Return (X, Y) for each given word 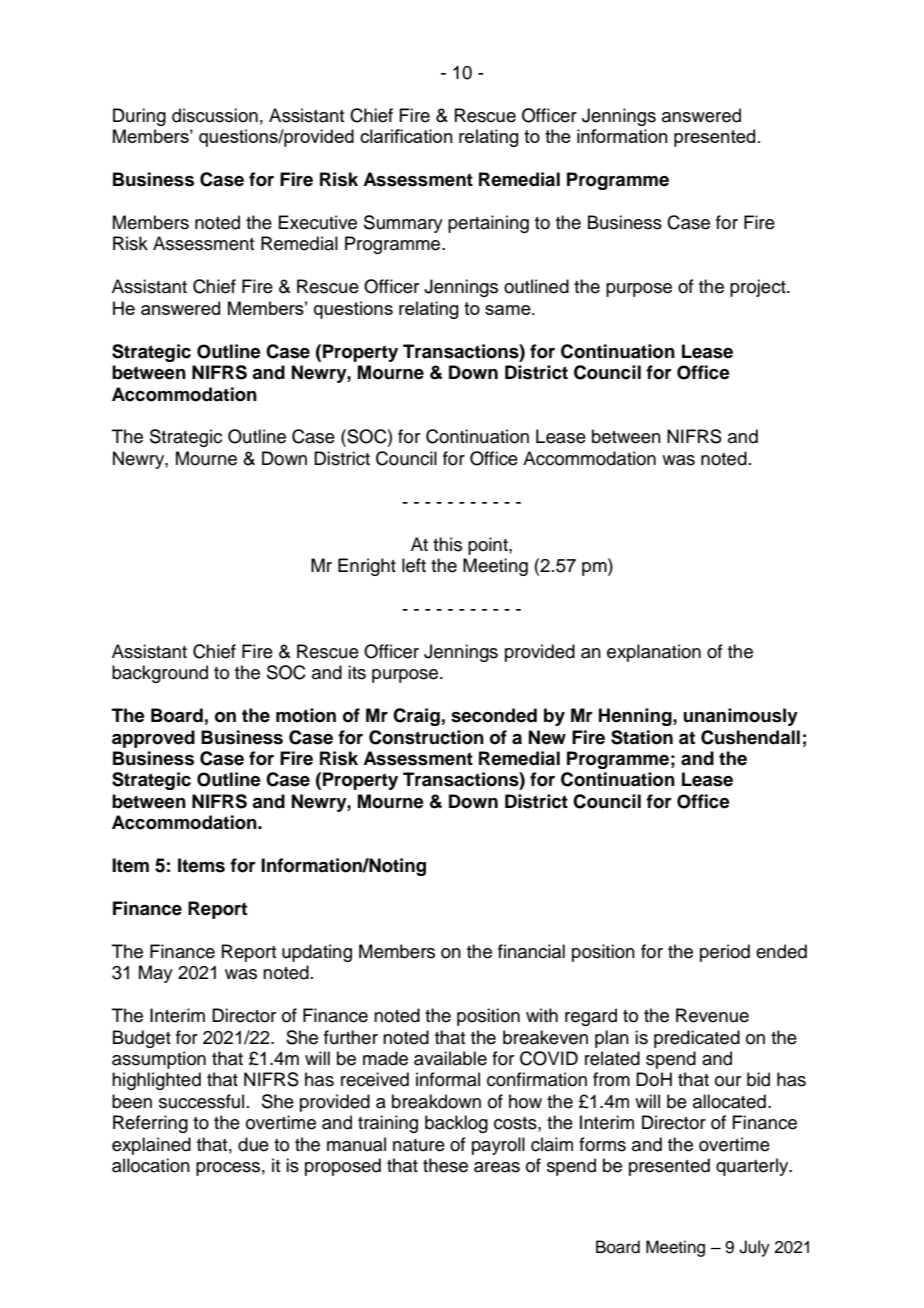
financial (531, 951)
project (759, 288)
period (725, 953)
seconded (494, 715)
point (489, 546)
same (509, 310)
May (156, 974)
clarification (406, 136)
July (754, 1248)
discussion (215, 115)
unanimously (740, 717)
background (160, 674)
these (445, 1165)
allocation (151, 1165)
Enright (367, 567)
